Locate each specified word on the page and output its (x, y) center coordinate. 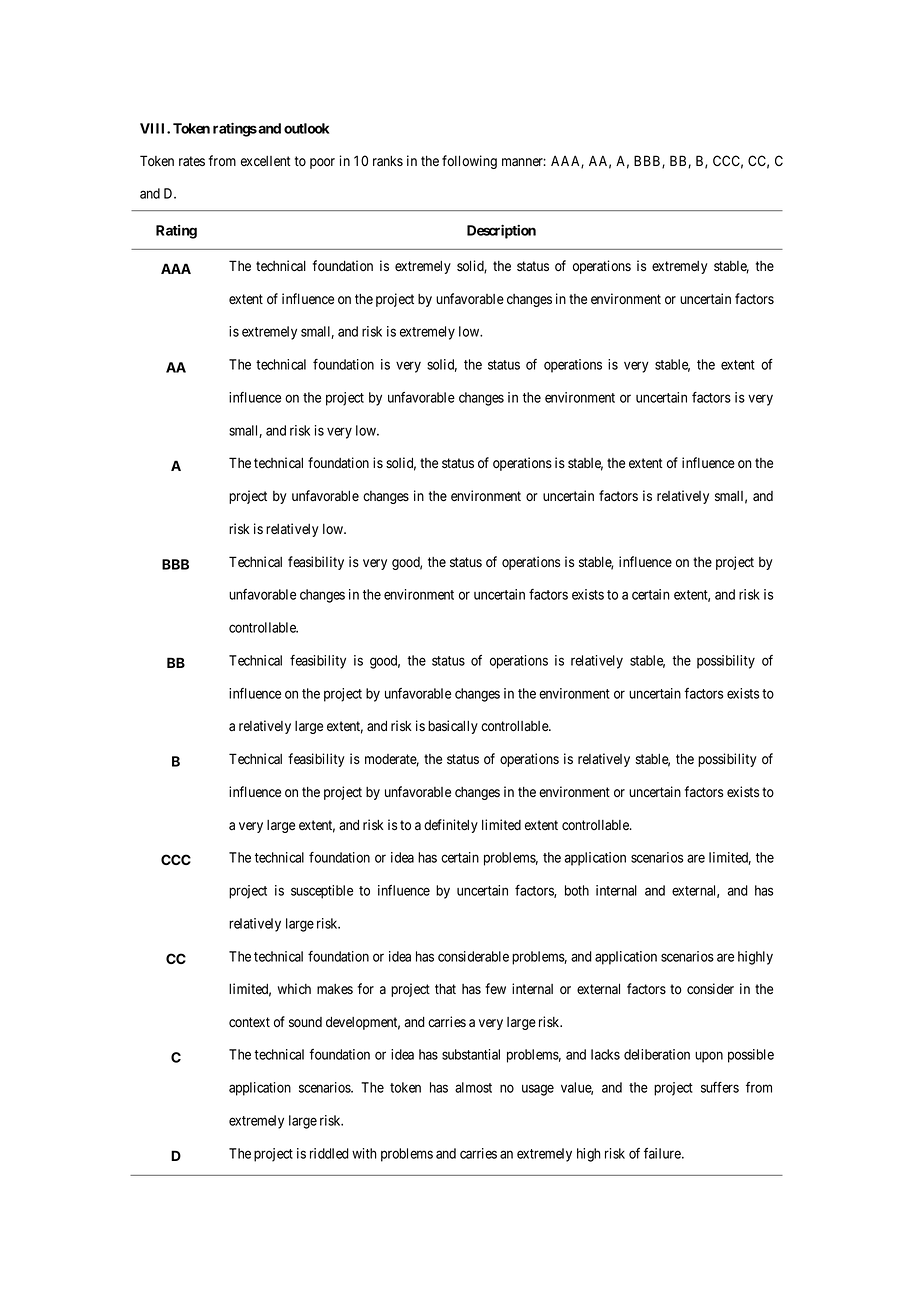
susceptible (322, 892)
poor (322, 163)
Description (501, 232)
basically (453, 727)
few (495, 988)
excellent (266, 161)
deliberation (657, 1054)
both (577, 890)
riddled (329, 1153)
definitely (451, 826)
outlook (306, 128)
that (445, 989)
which (294, 988)
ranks (388, 161)
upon (709, 1057)
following (469, 162)
